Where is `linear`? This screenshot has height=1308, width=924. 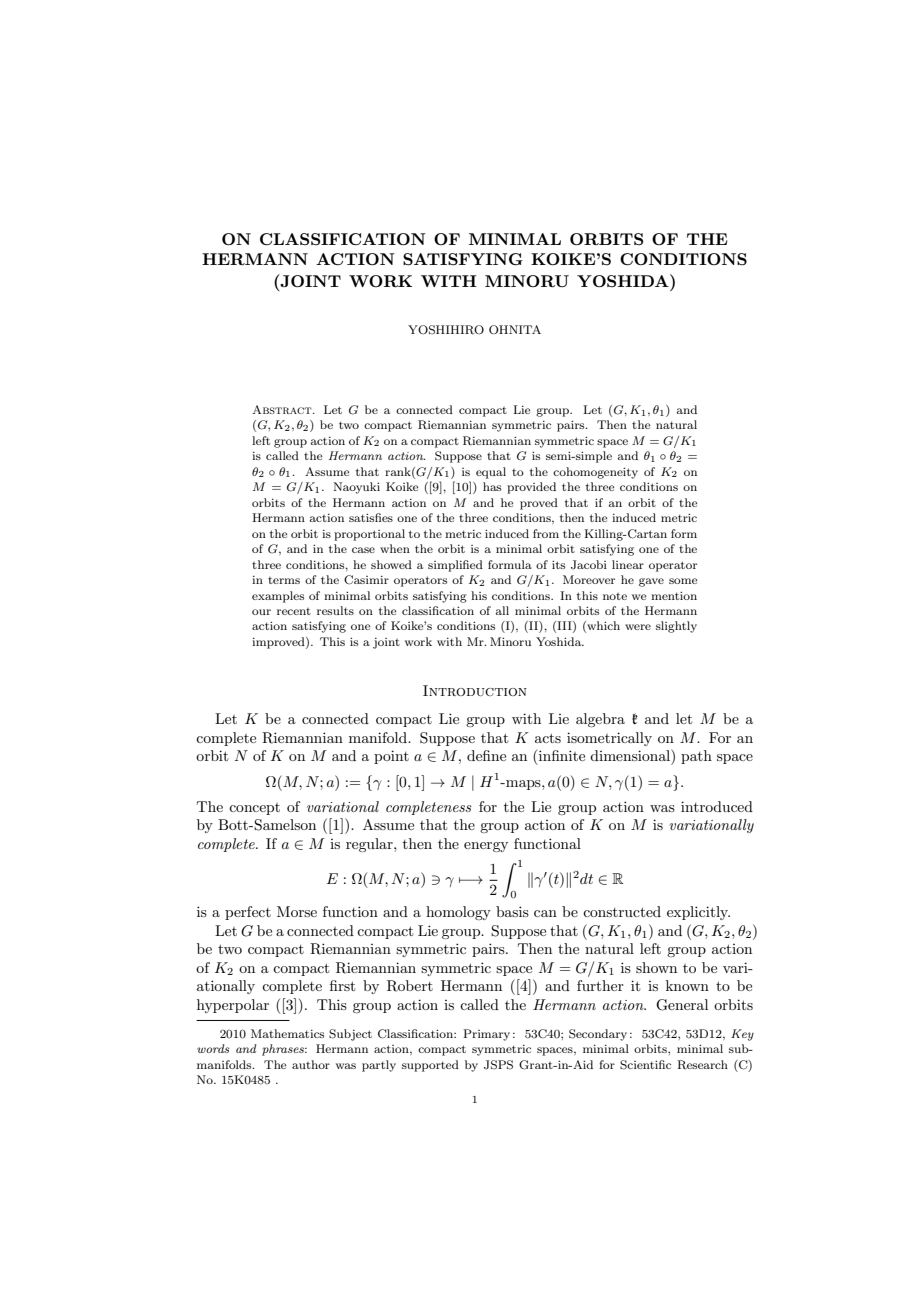
linear is located at coordinates (628, 564).
